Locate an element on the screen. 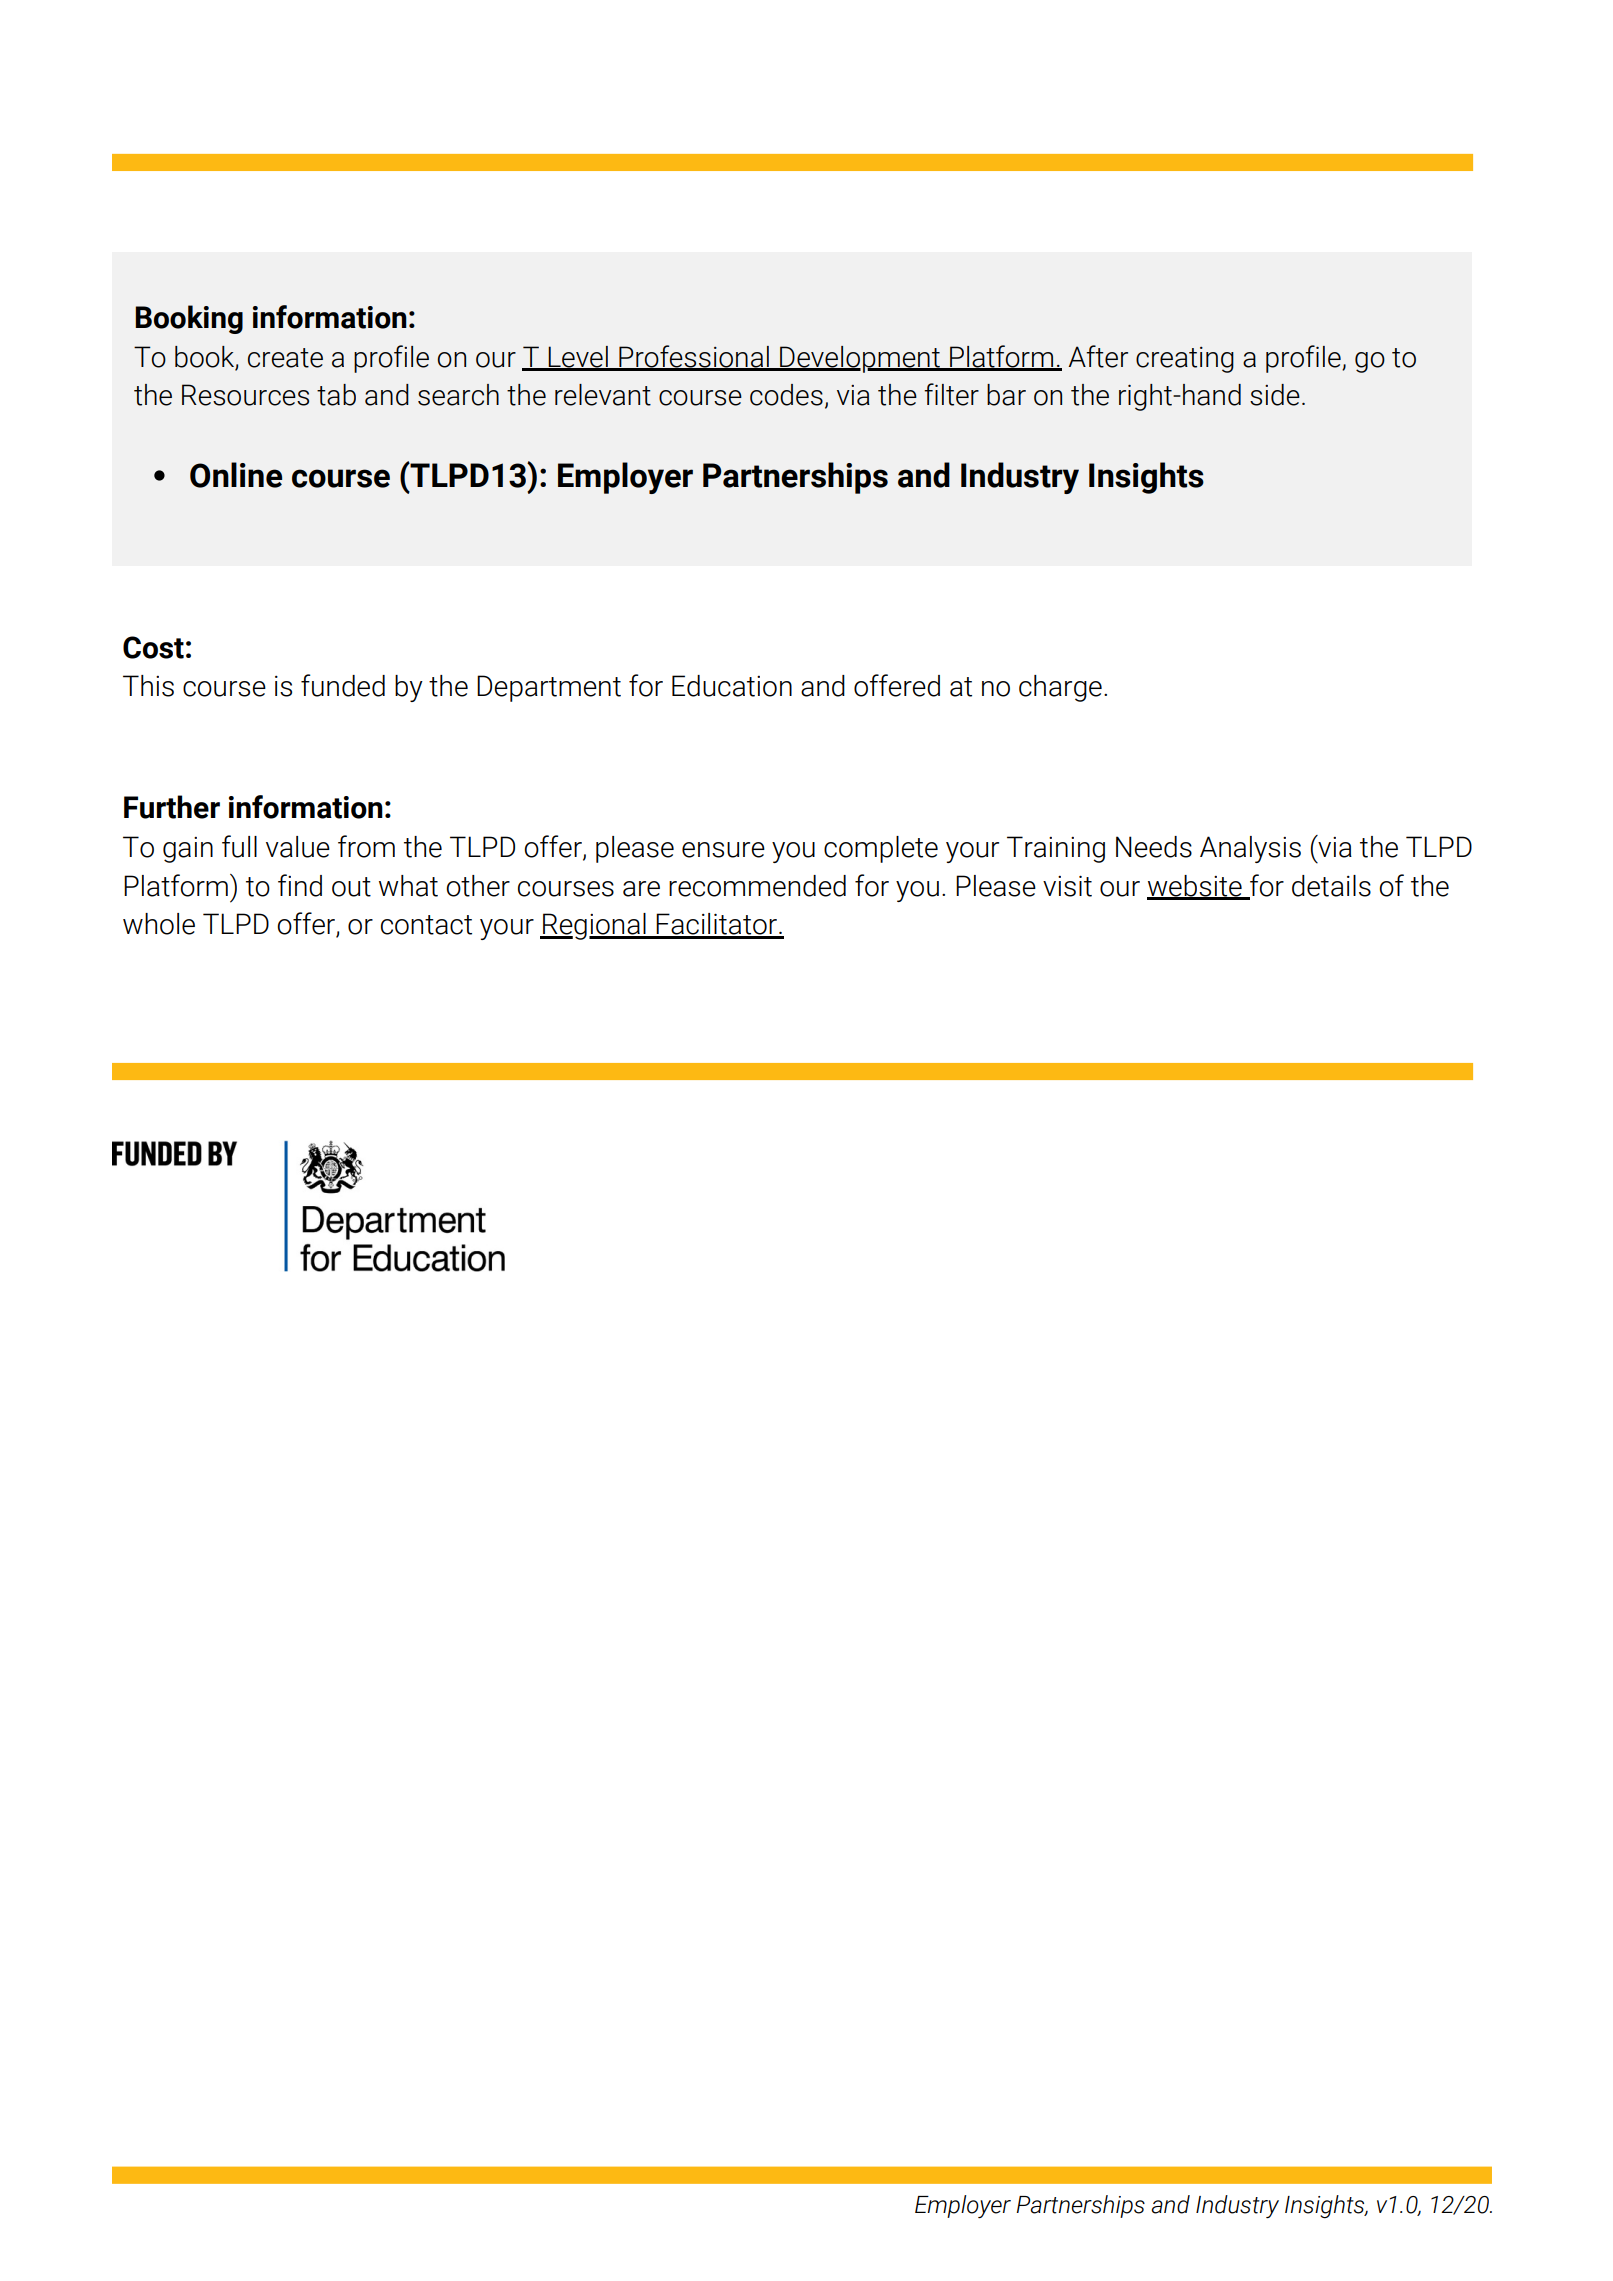 This screenshot has height=2281, width=1613. funded is located at coordinates (343, 685).
